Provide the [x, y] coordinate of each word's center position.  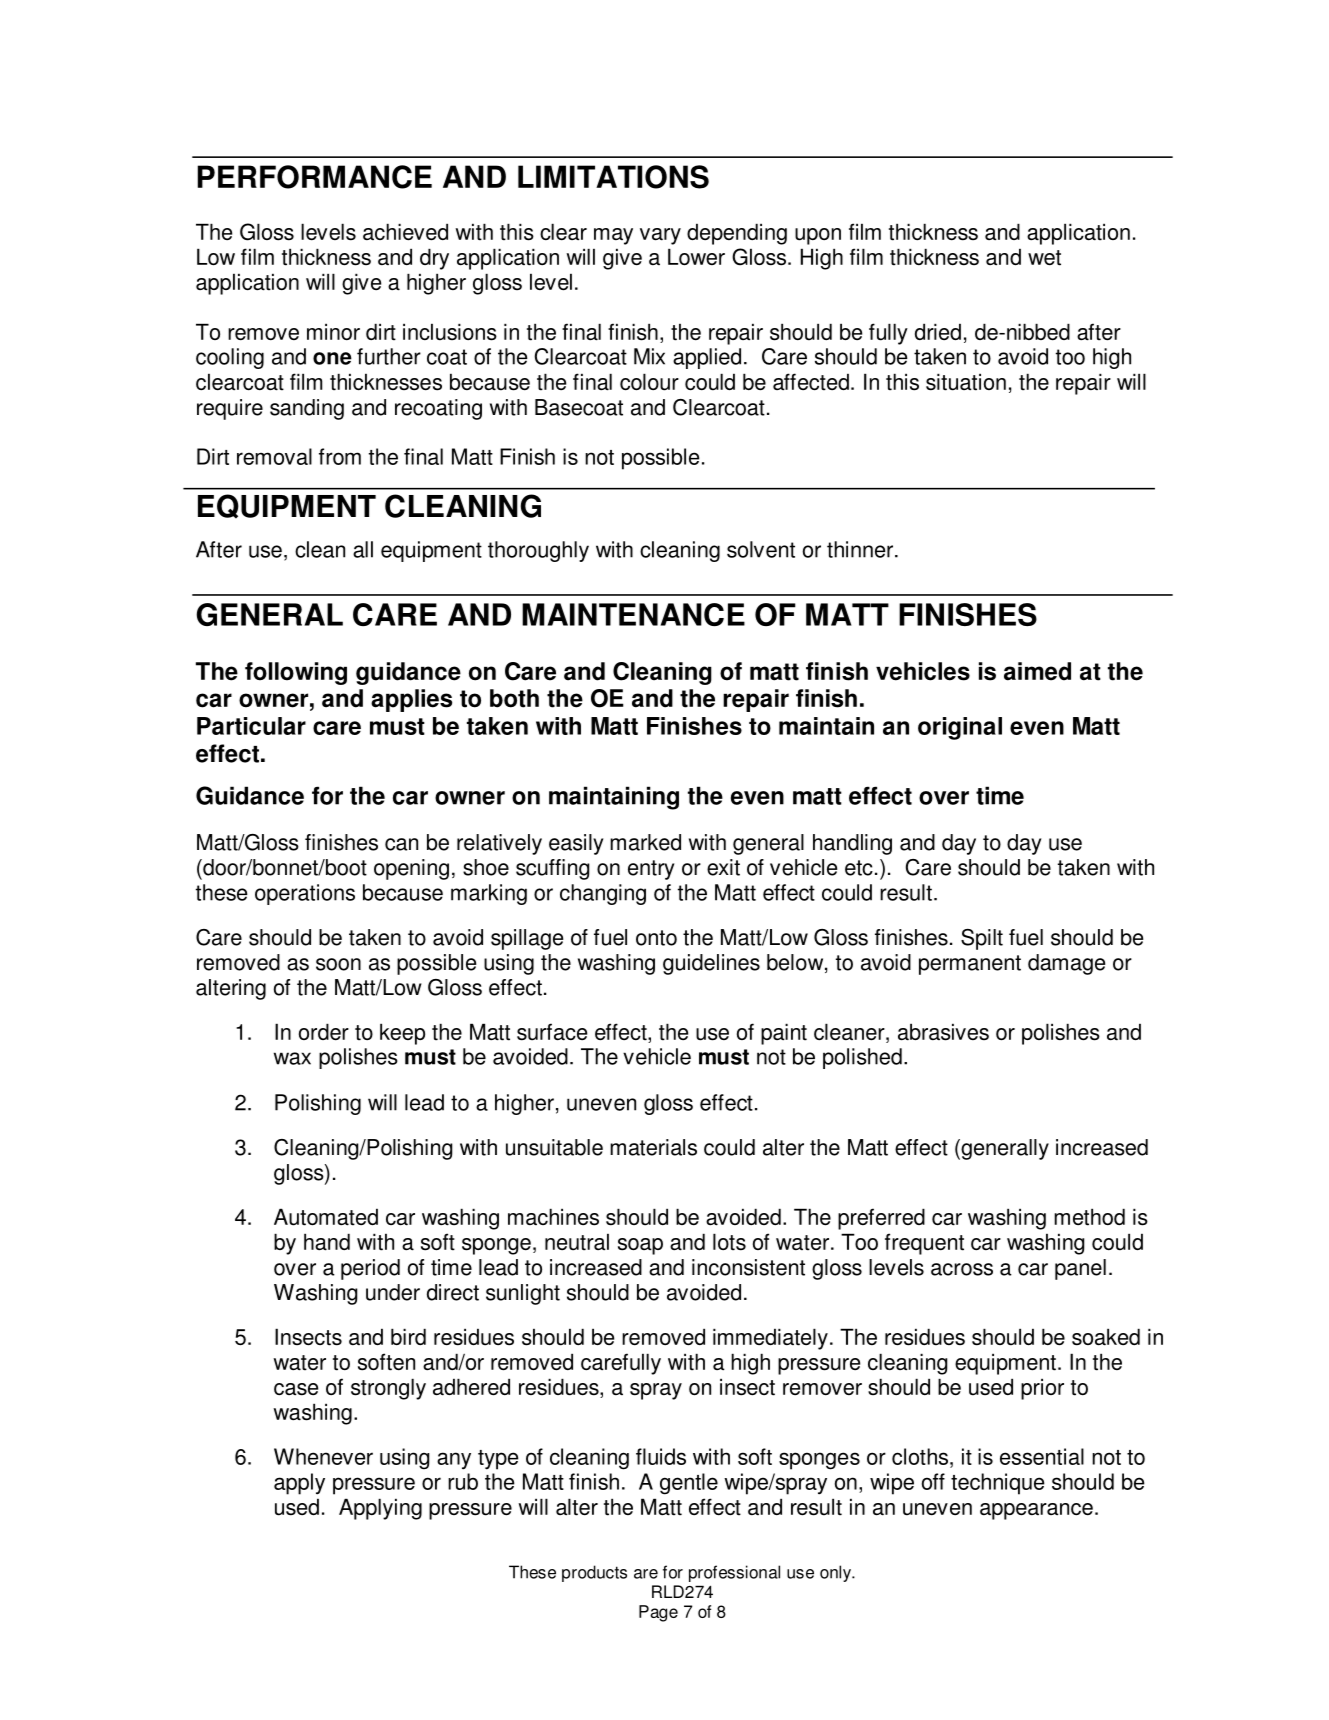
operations [305, 894]
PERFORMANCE [314, 177]
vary [660, 236]
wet [1044, 258]
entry [651, 870]
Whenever [323, 1456]
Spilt [982, 939]
